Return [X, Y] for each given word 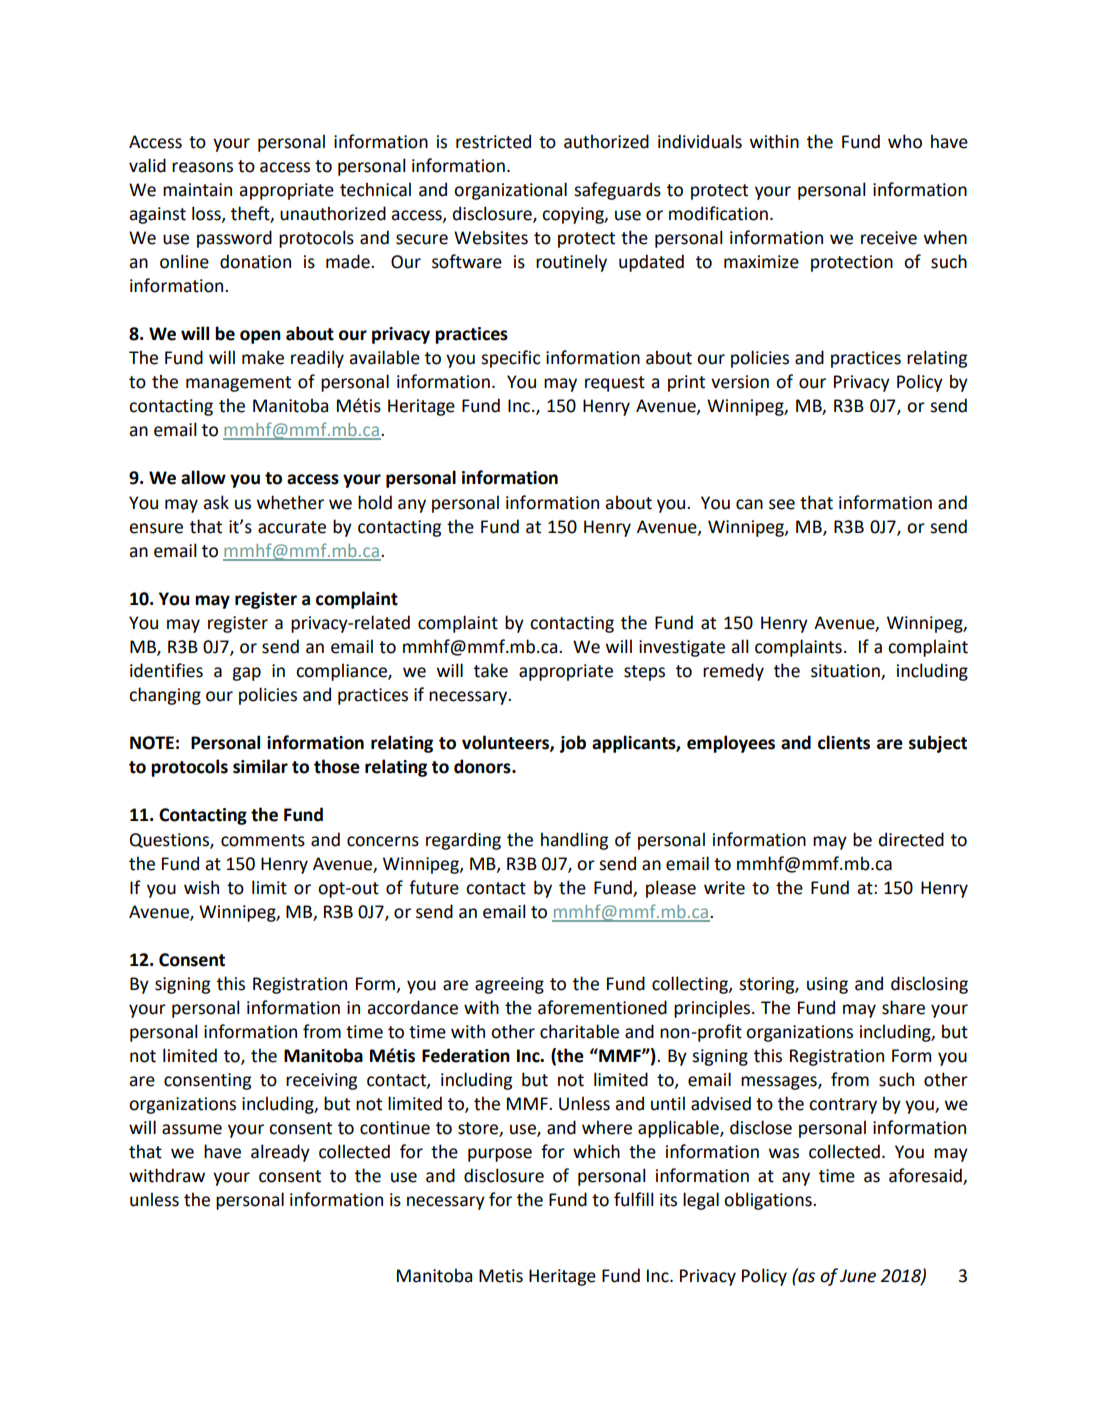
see [782, 504]
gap [246, 674]
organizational [510, 191]
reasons [202, 167]
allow [203, 477]
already [280, 1153]
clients [844, 742]
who [905, 141]
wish [201, 887]
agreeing [509, 985]
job [573, 744]
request [615, 384]
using [827, 985]
